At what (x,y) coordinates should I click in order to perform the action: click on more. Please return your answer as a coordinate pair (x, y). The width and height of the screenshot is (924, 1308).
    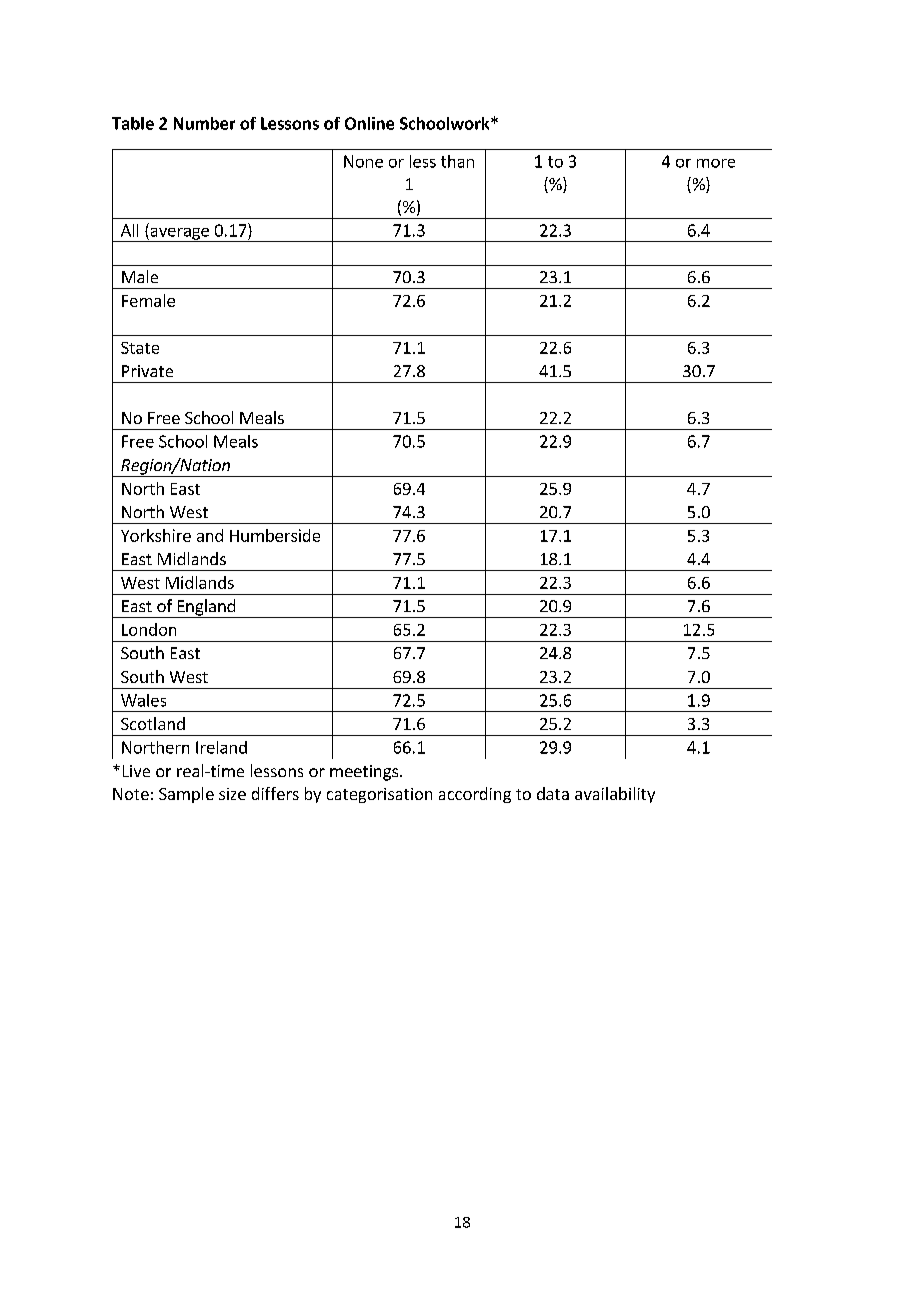
    Looking at the image, I should click on (716, 163).
